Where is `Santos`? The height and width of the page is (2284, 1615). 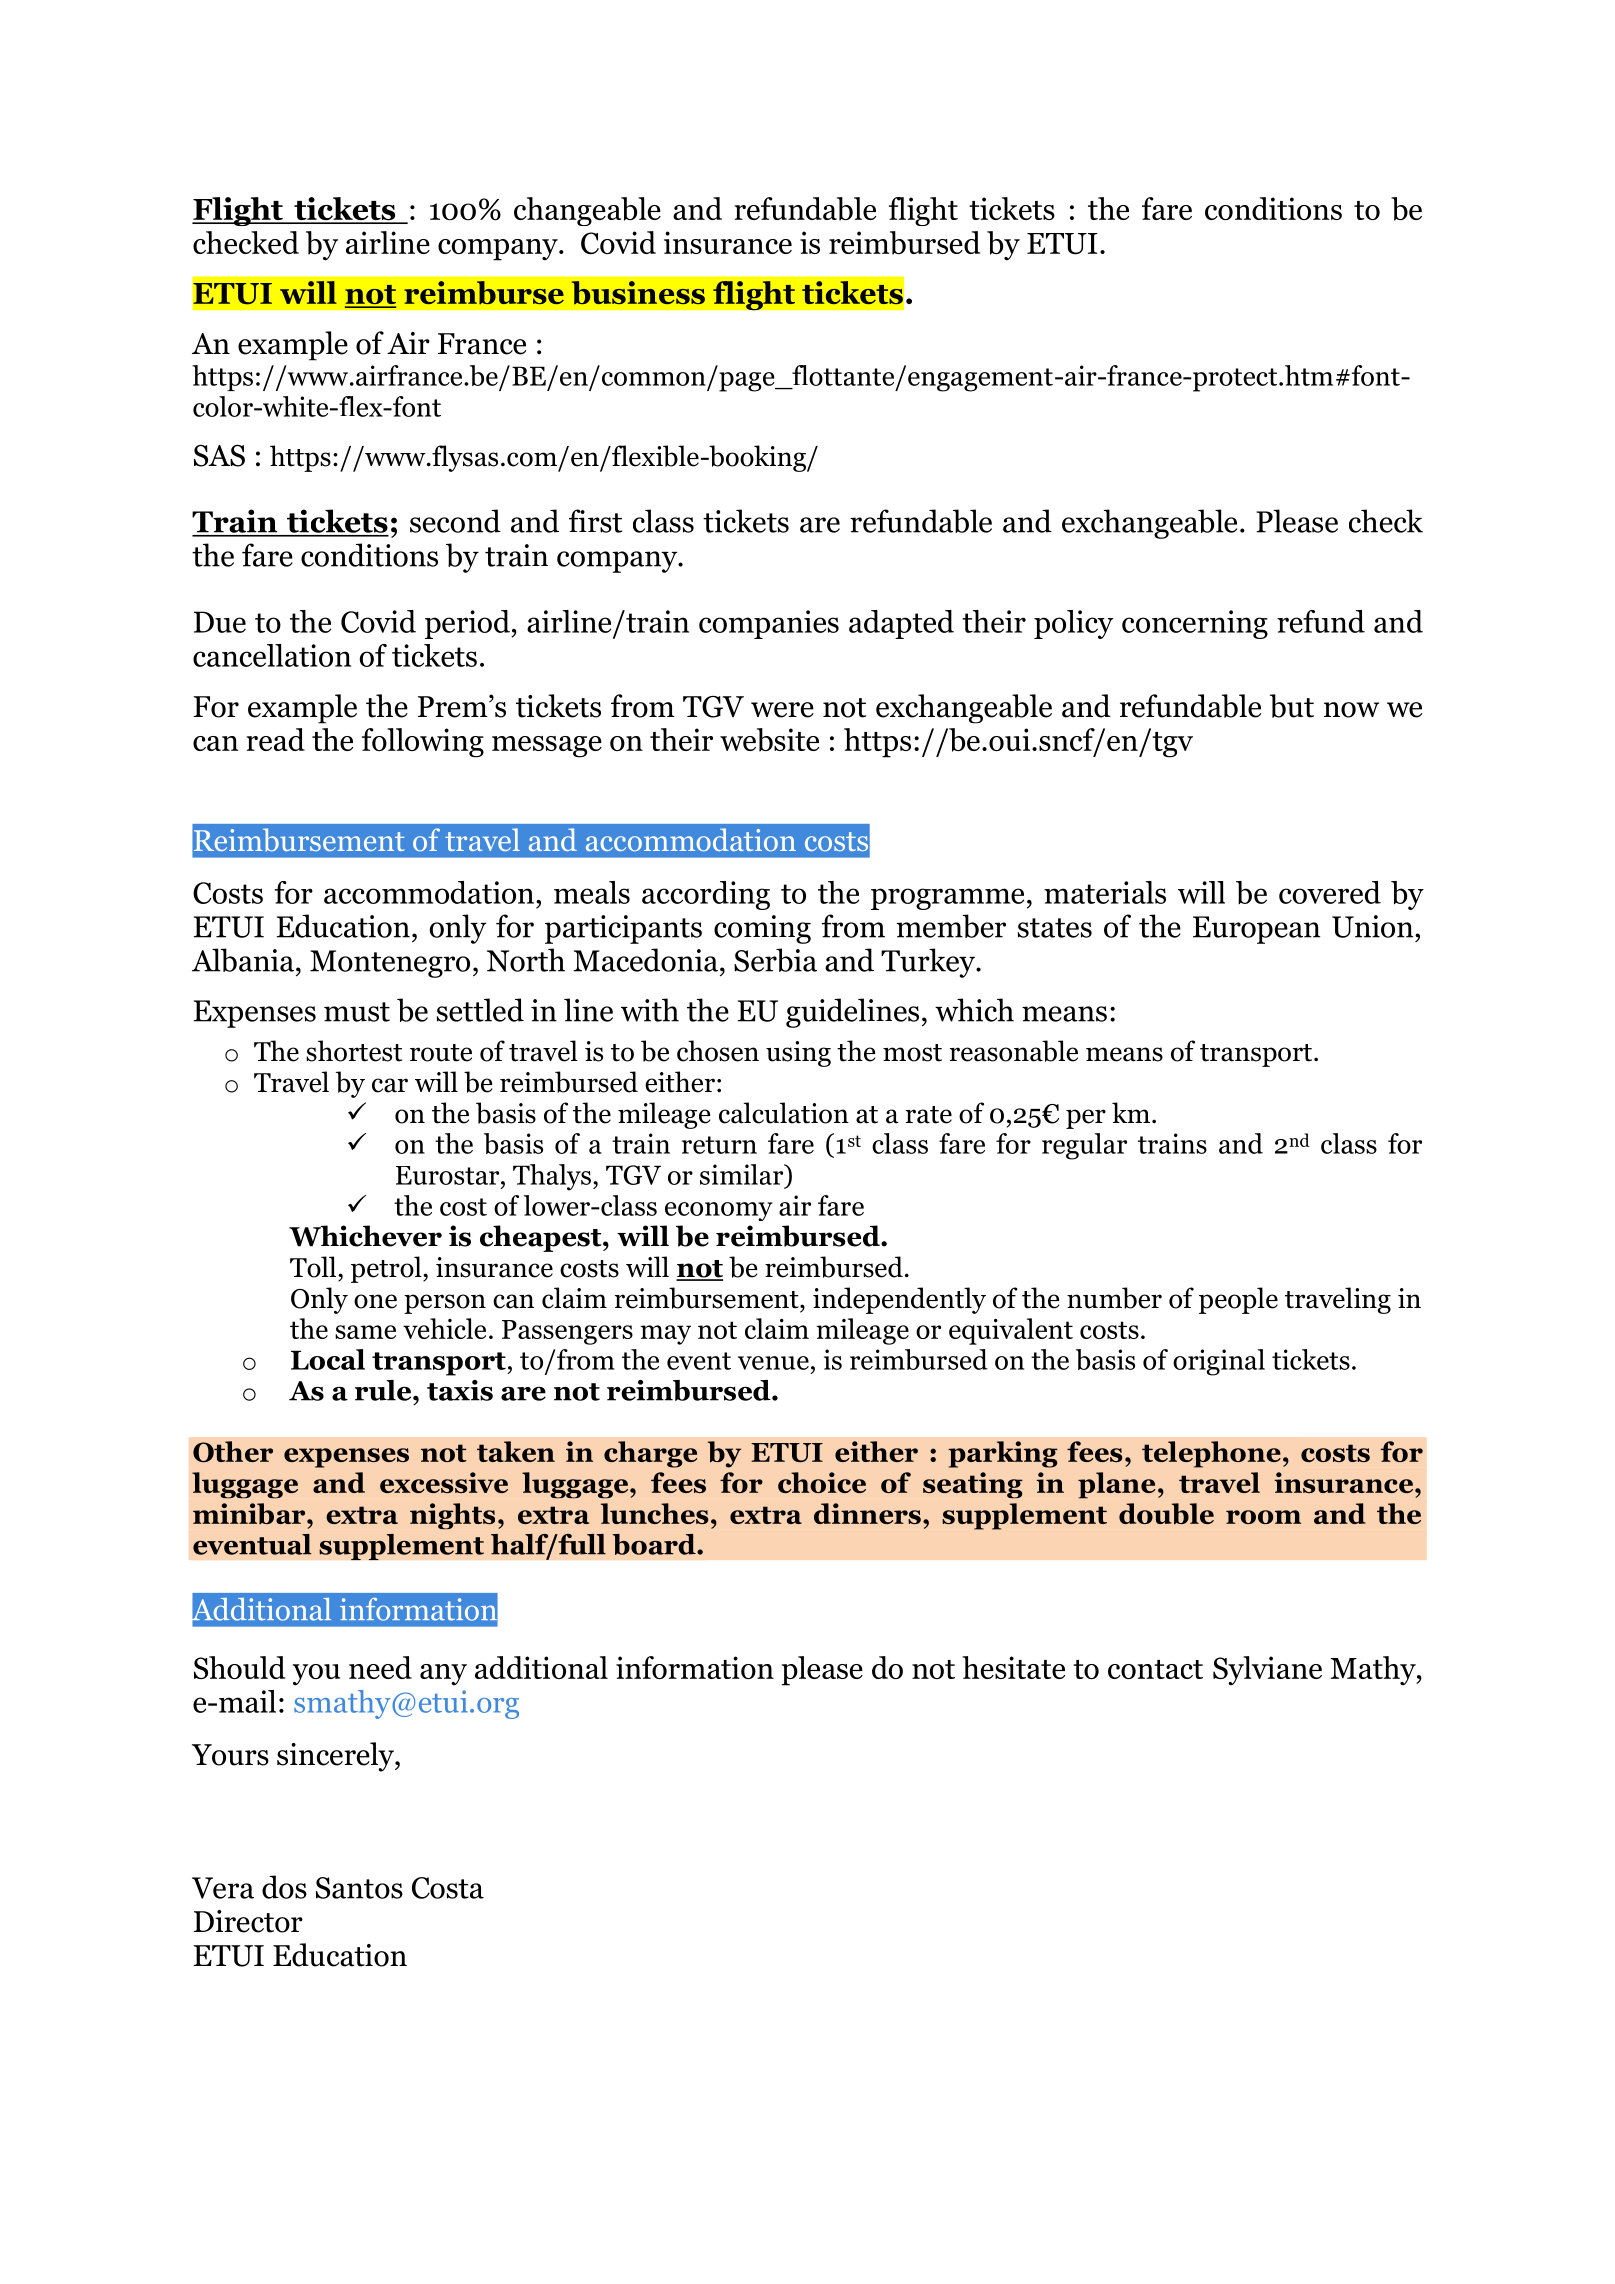 Santos is located at coordinates (359, 1888).
